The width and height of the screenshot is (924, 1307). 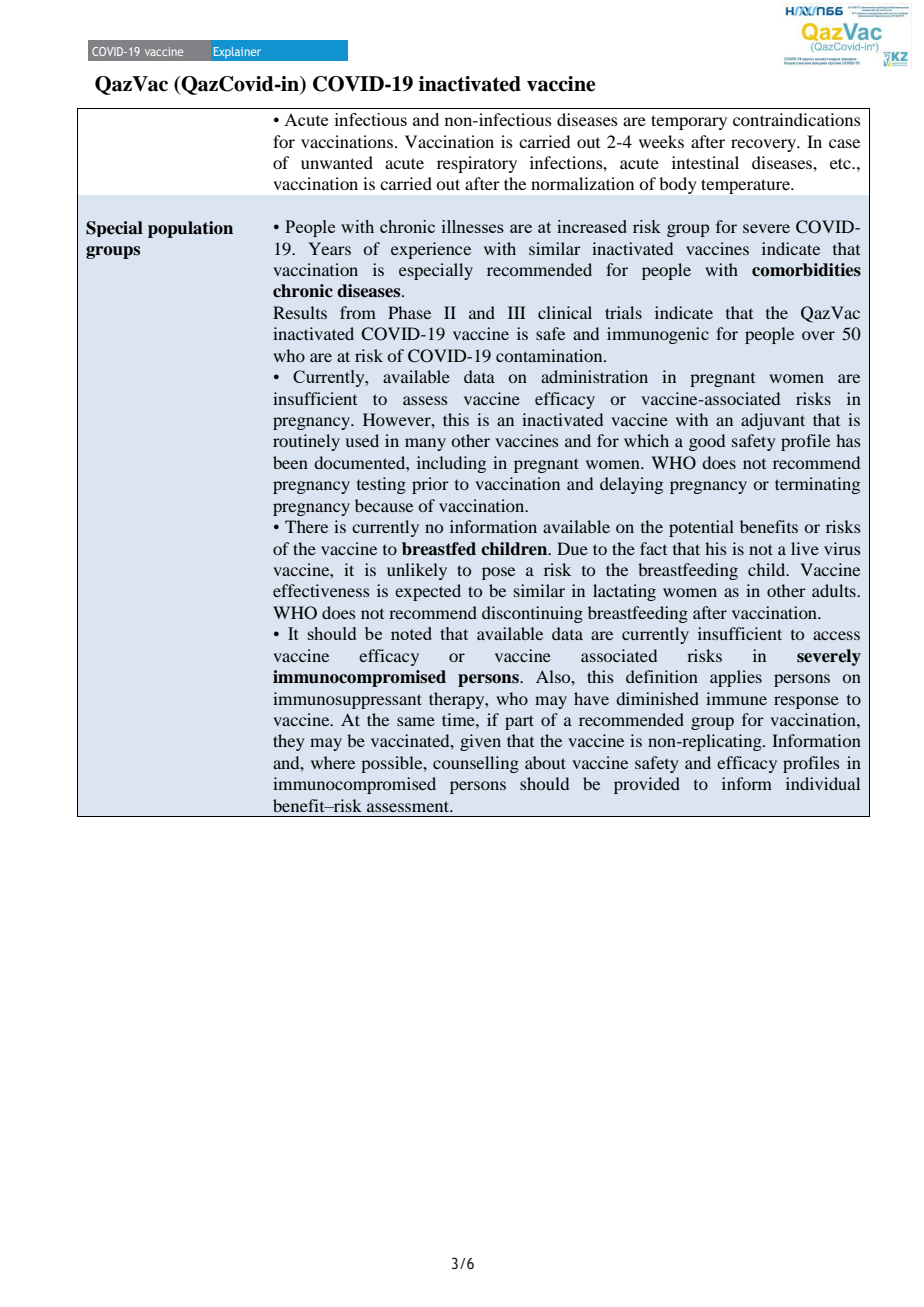 What do you see at coordinates (337, 162) in the screenshot?
I see `unwanted` at bounding box center [337, 162].
